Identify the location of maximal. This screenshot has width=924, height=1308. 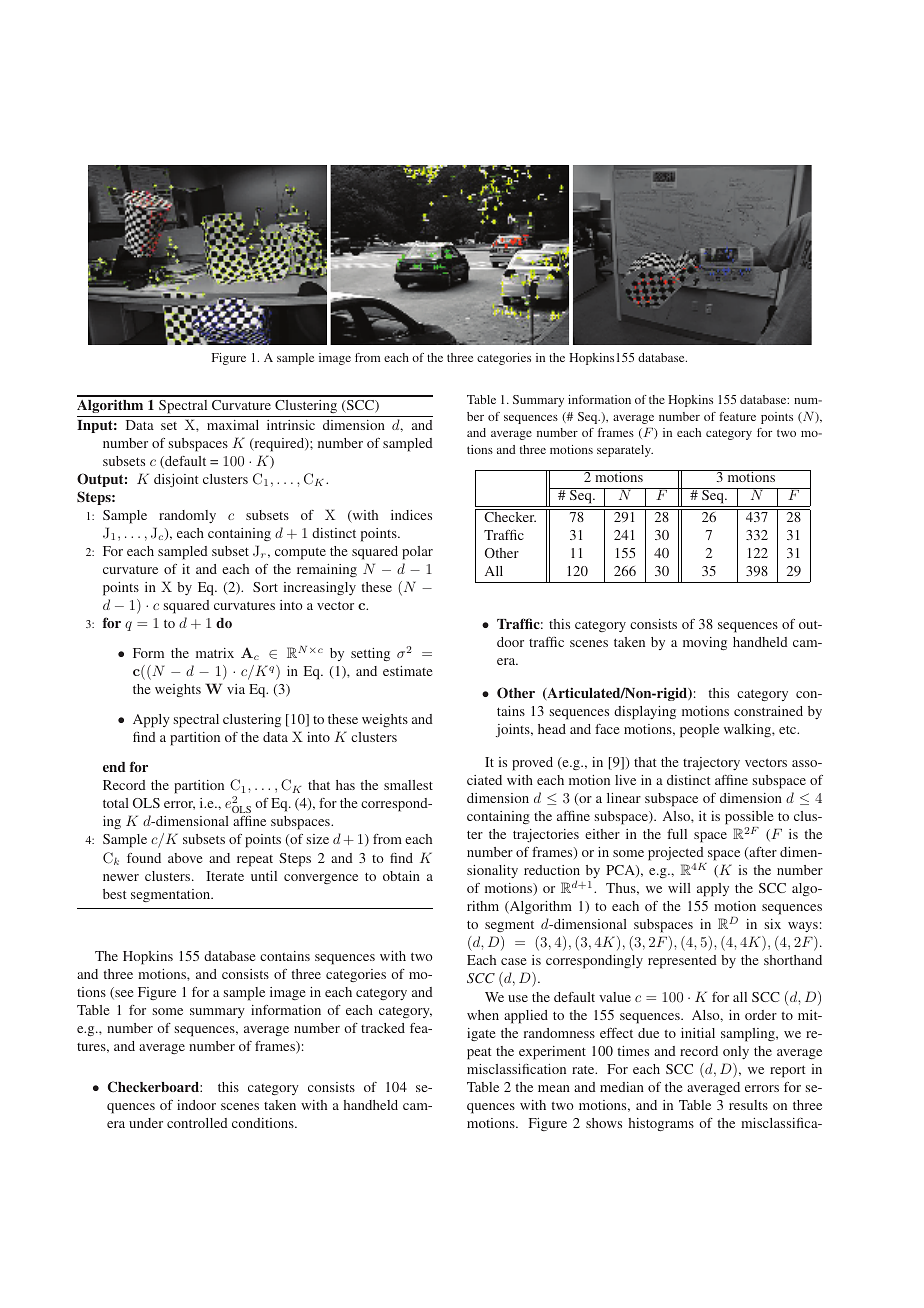
(233, 425).
